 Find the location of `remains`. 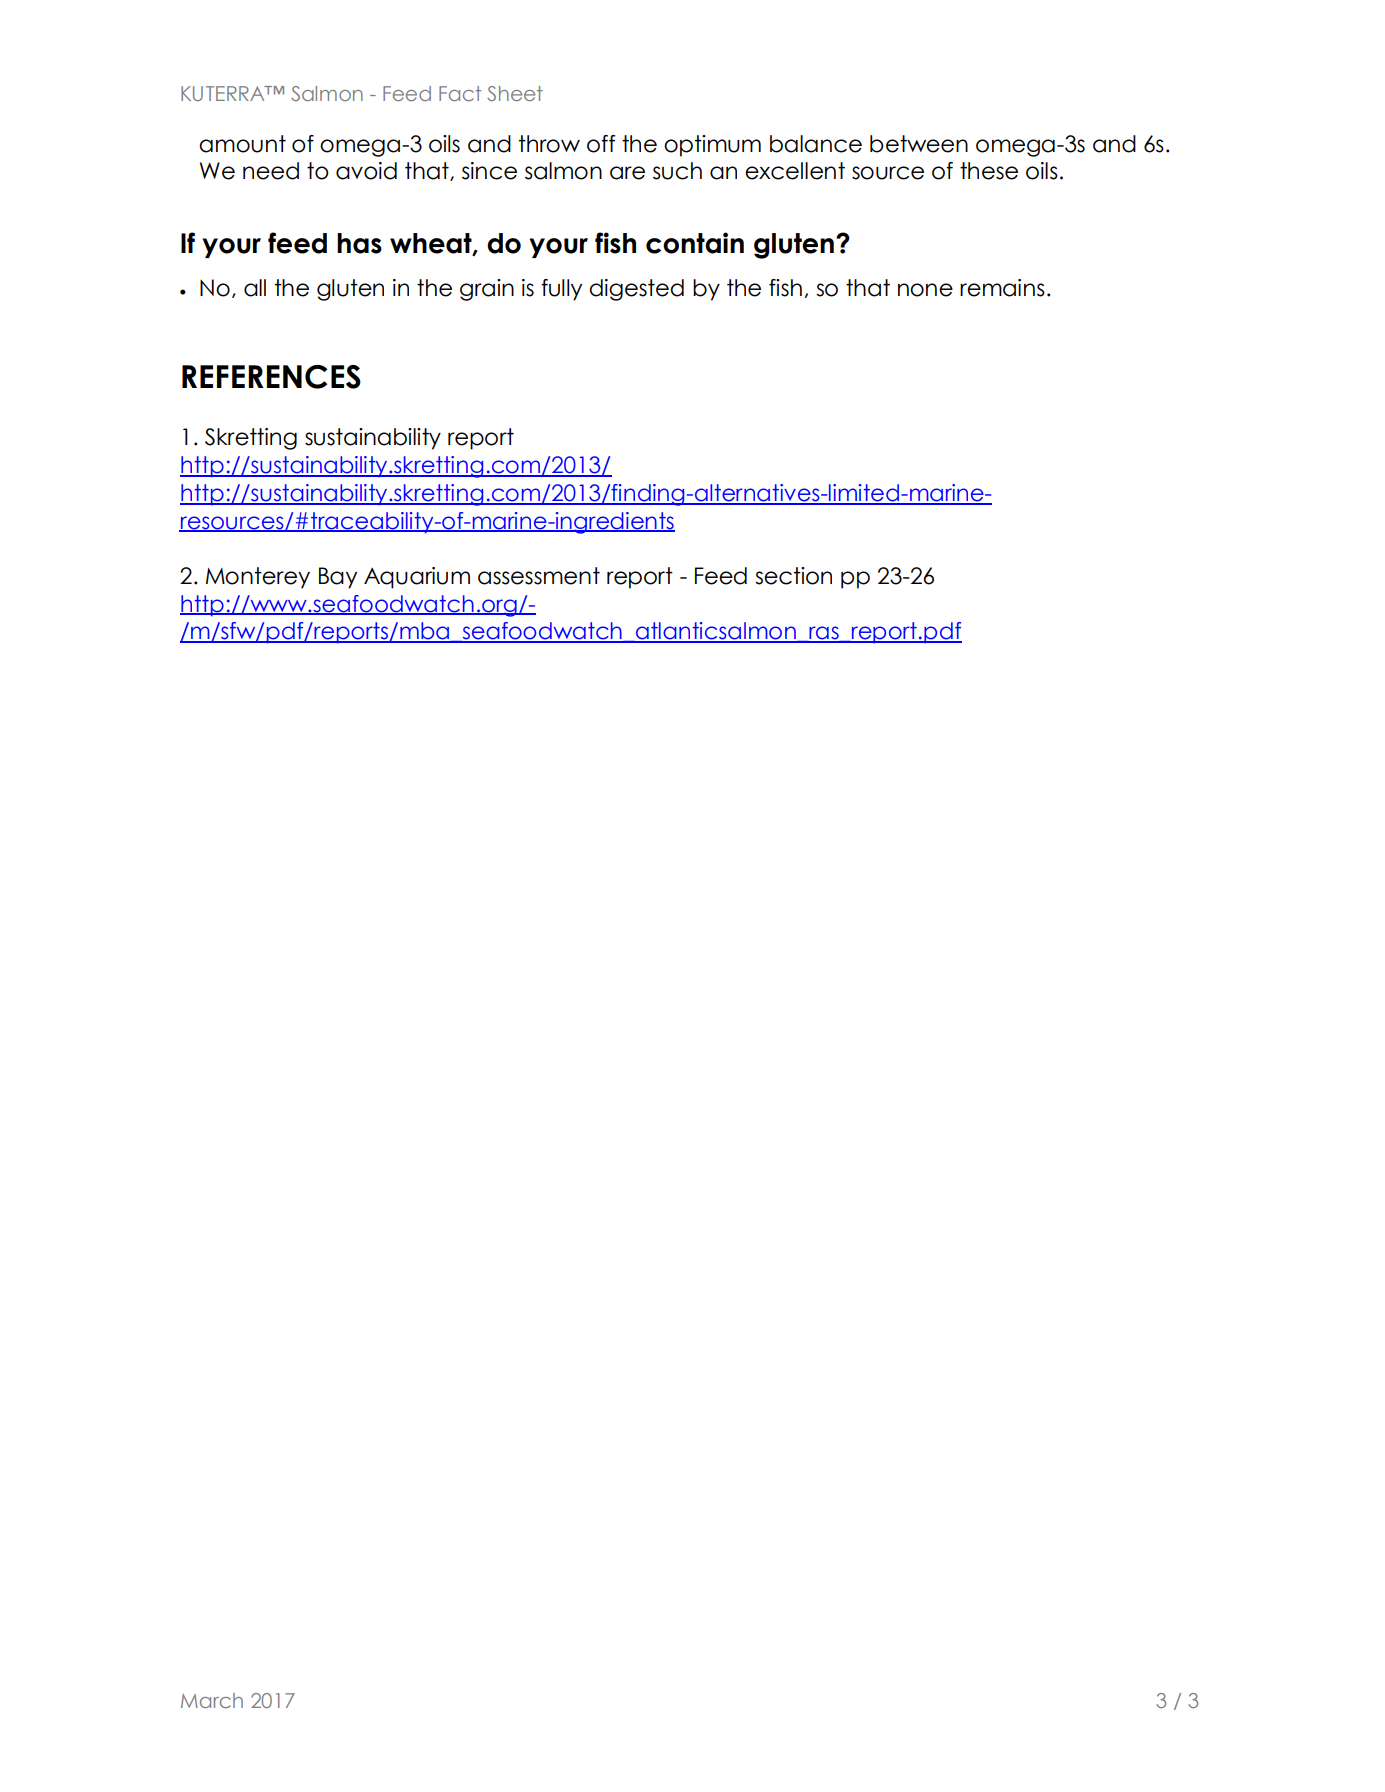

remains is located at coordinates (1002, 288).
